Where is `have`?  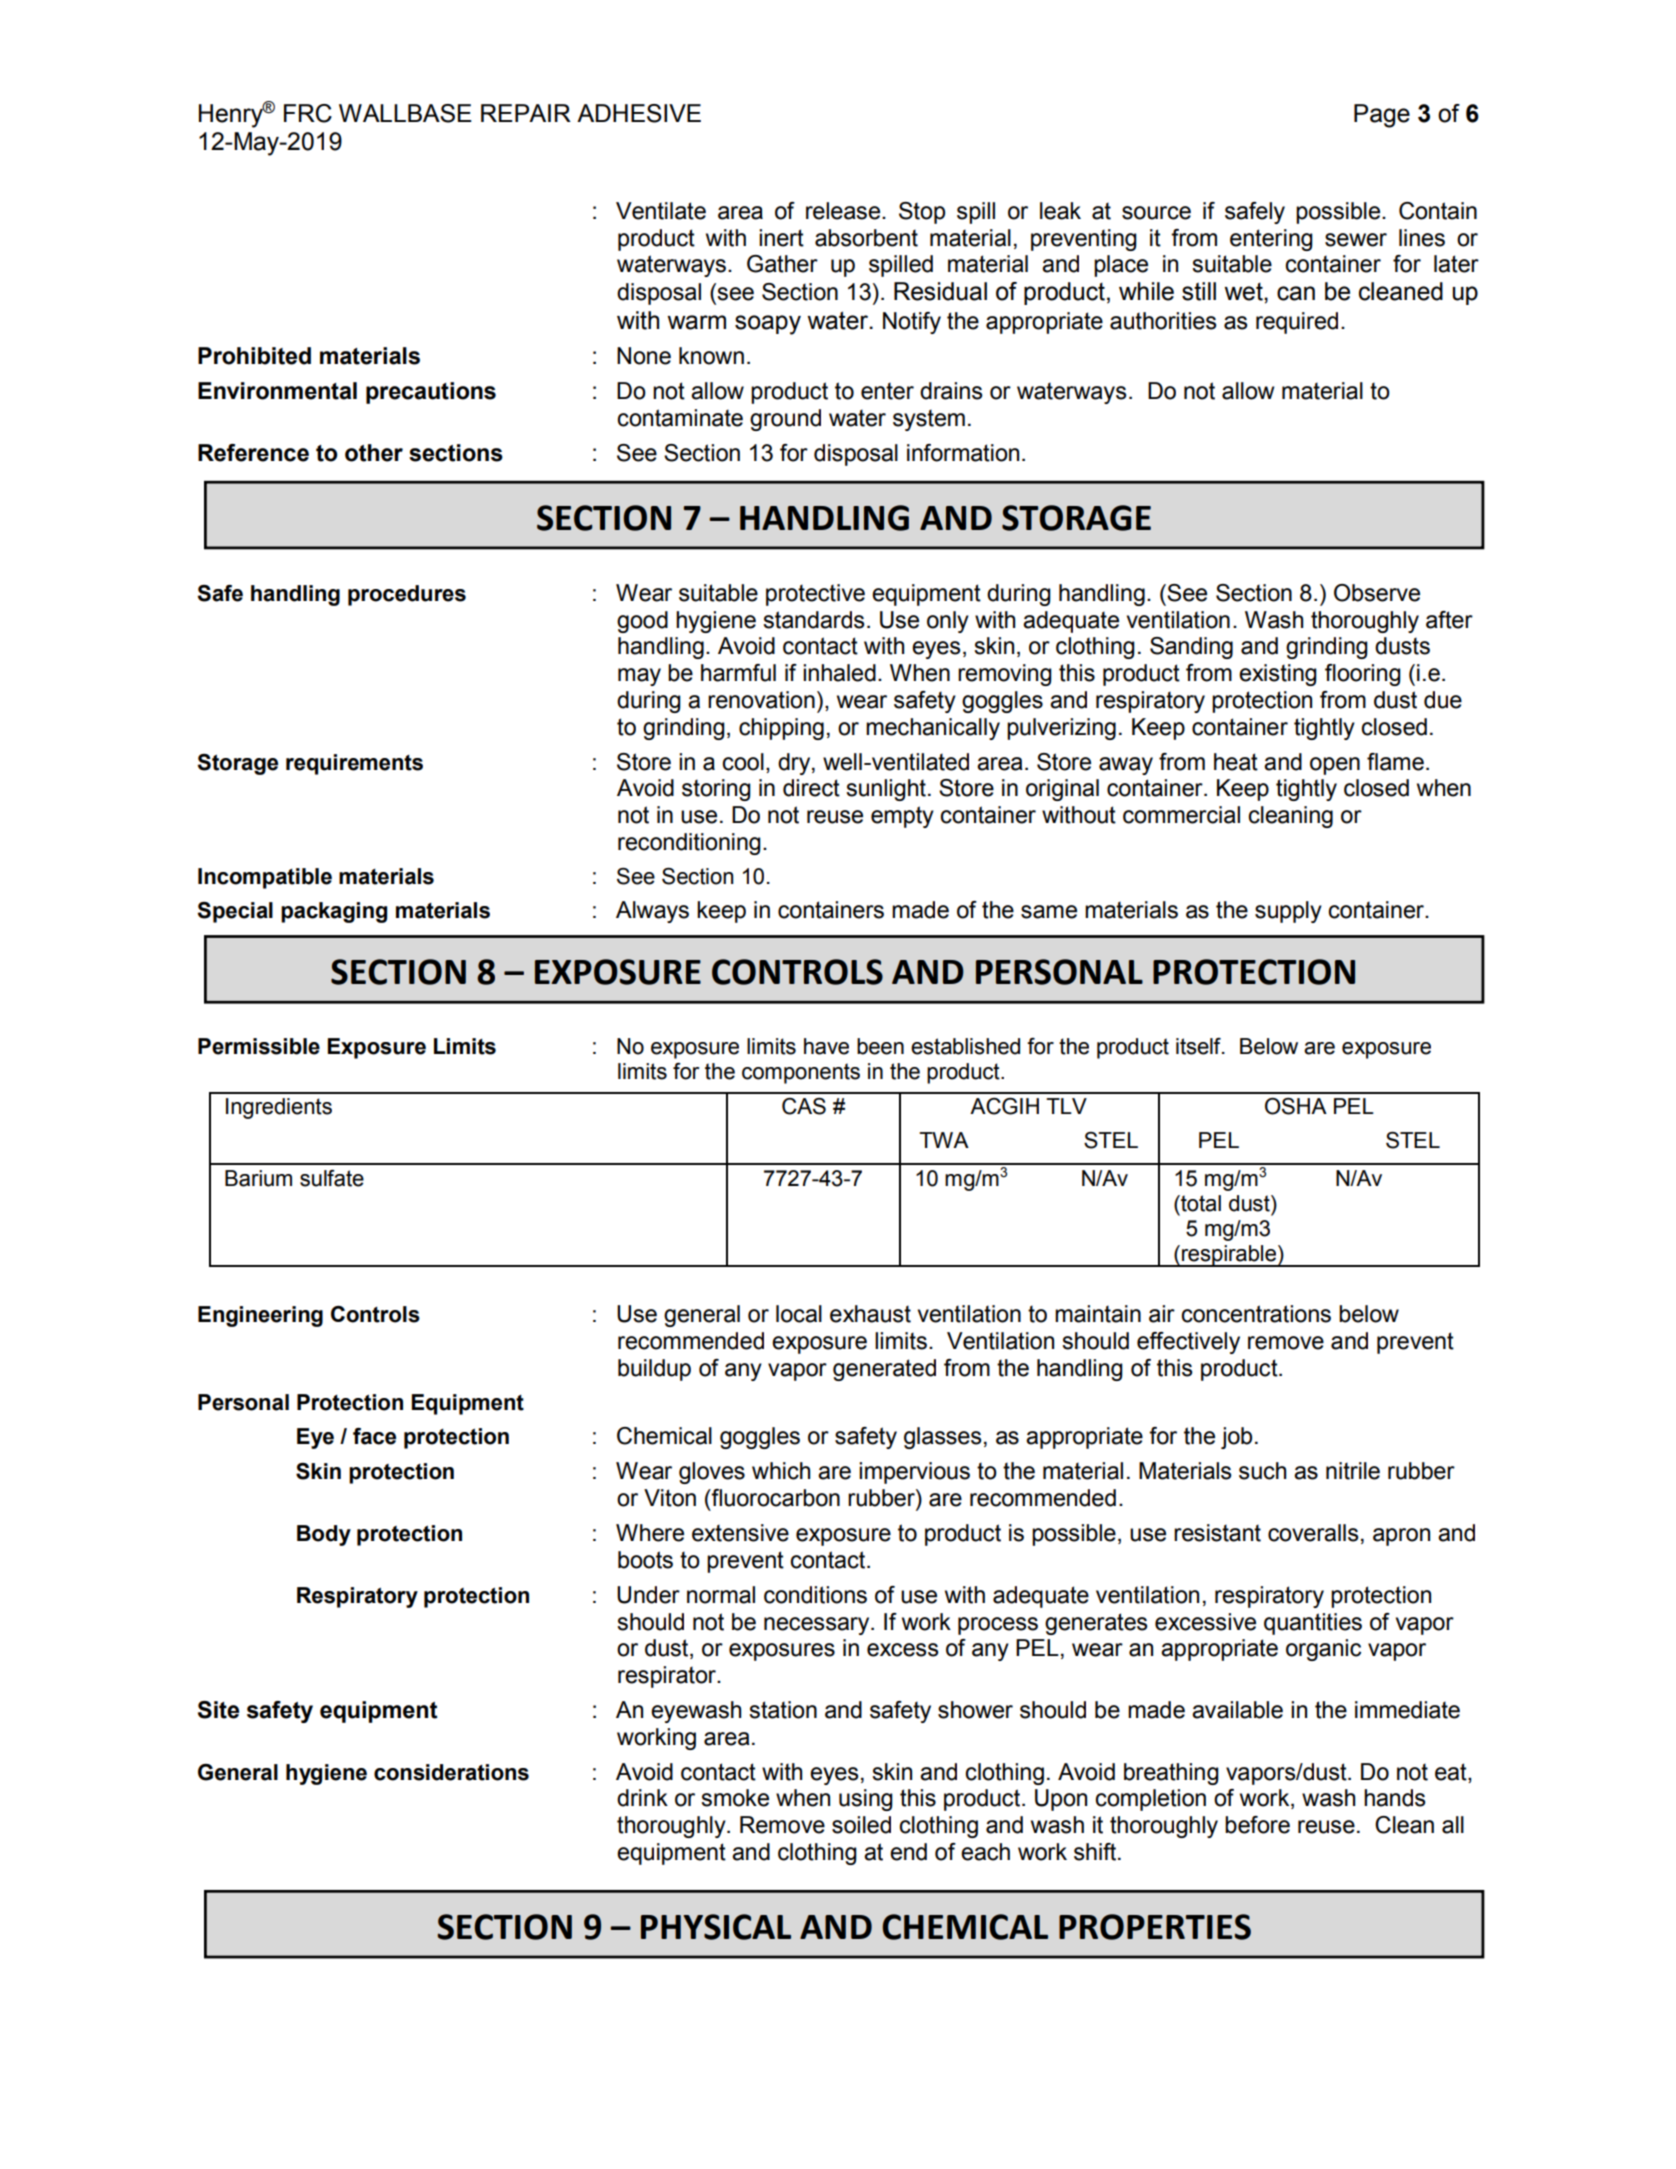 have is located at coordinates (826, 1046).
